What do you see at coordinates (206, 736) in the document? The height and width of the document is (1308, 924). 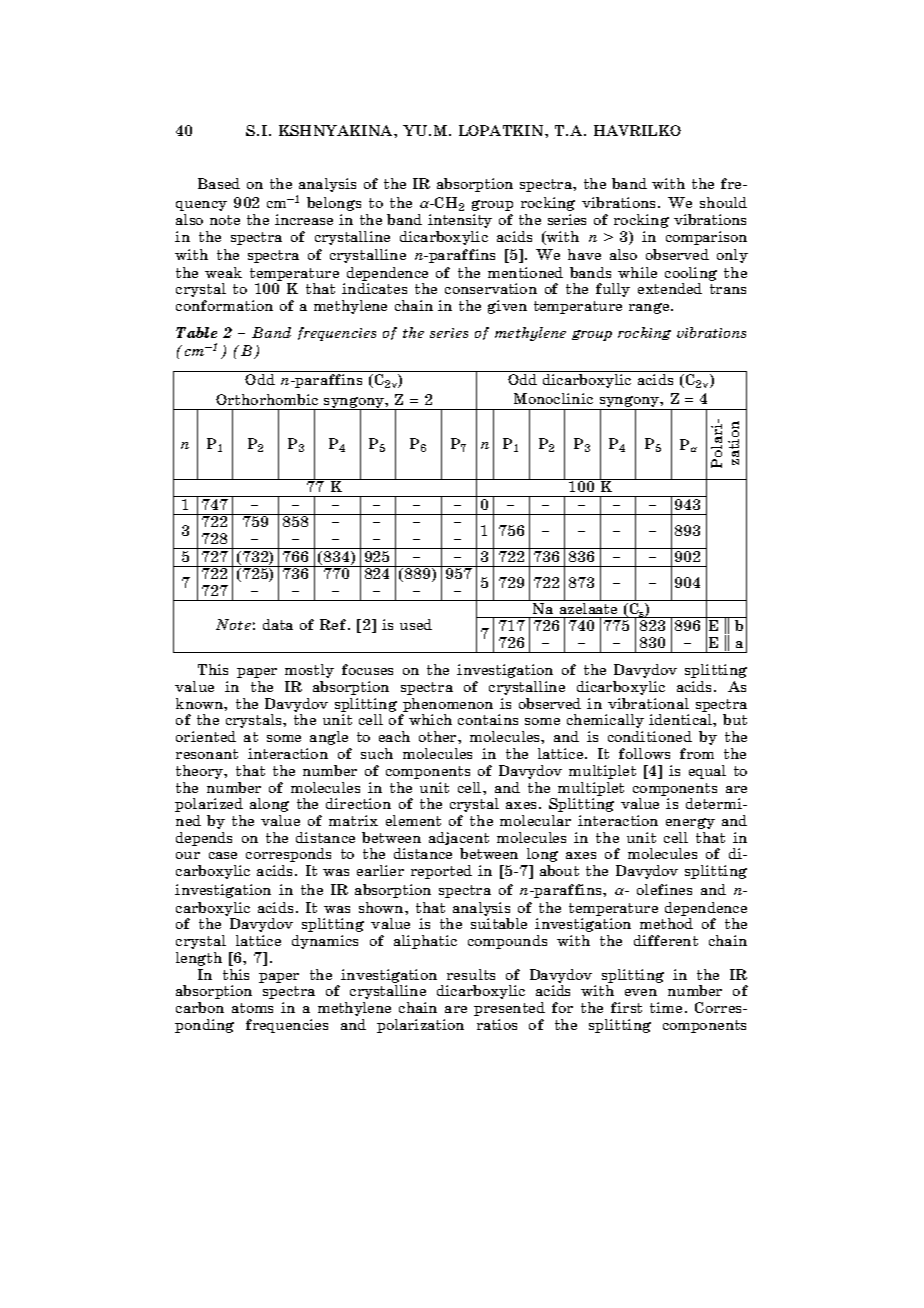 I see `oriented` at bounding box center [206, 736].
